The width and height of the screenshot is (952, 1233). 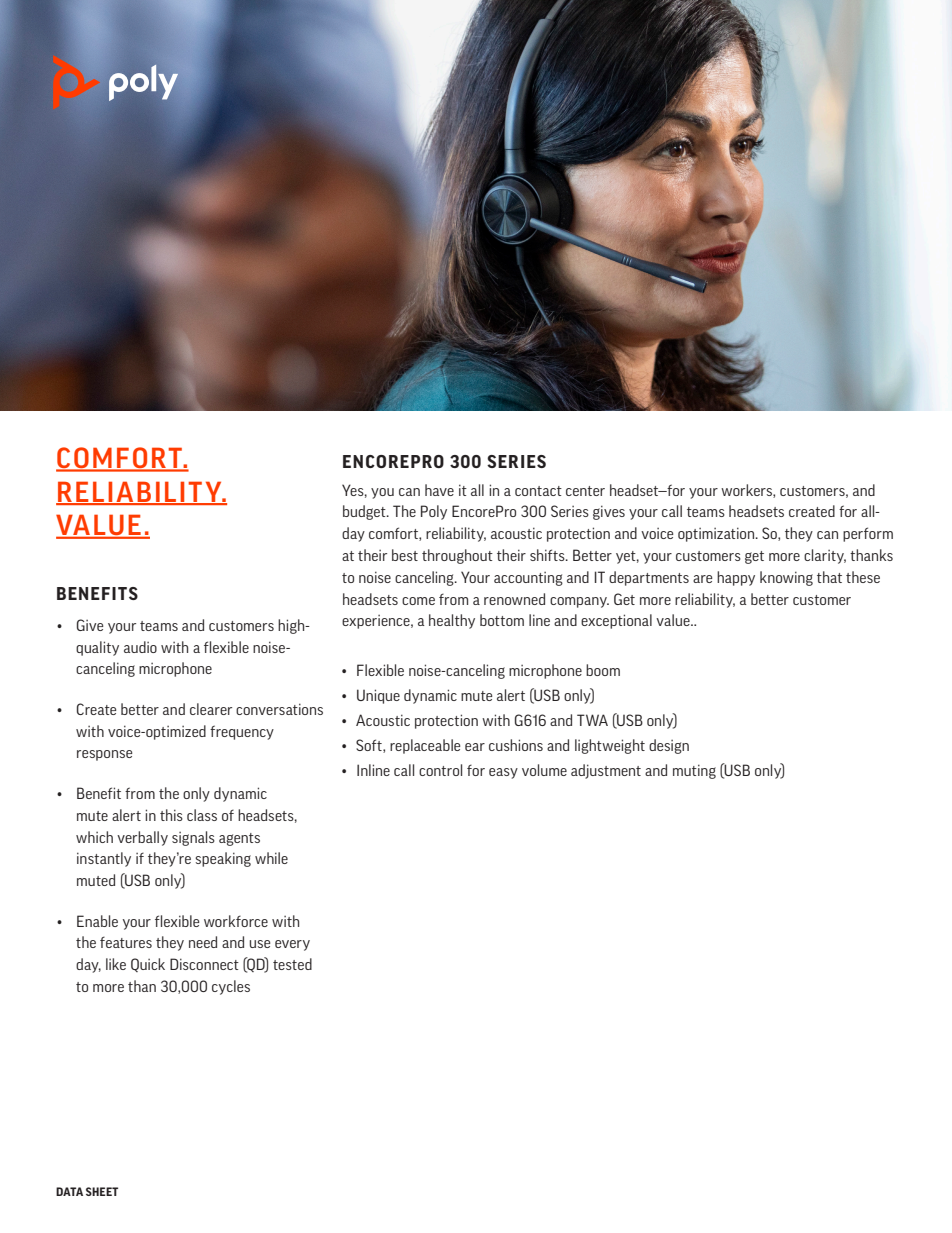 I want to click on muting, so click(x=694, y=771).
